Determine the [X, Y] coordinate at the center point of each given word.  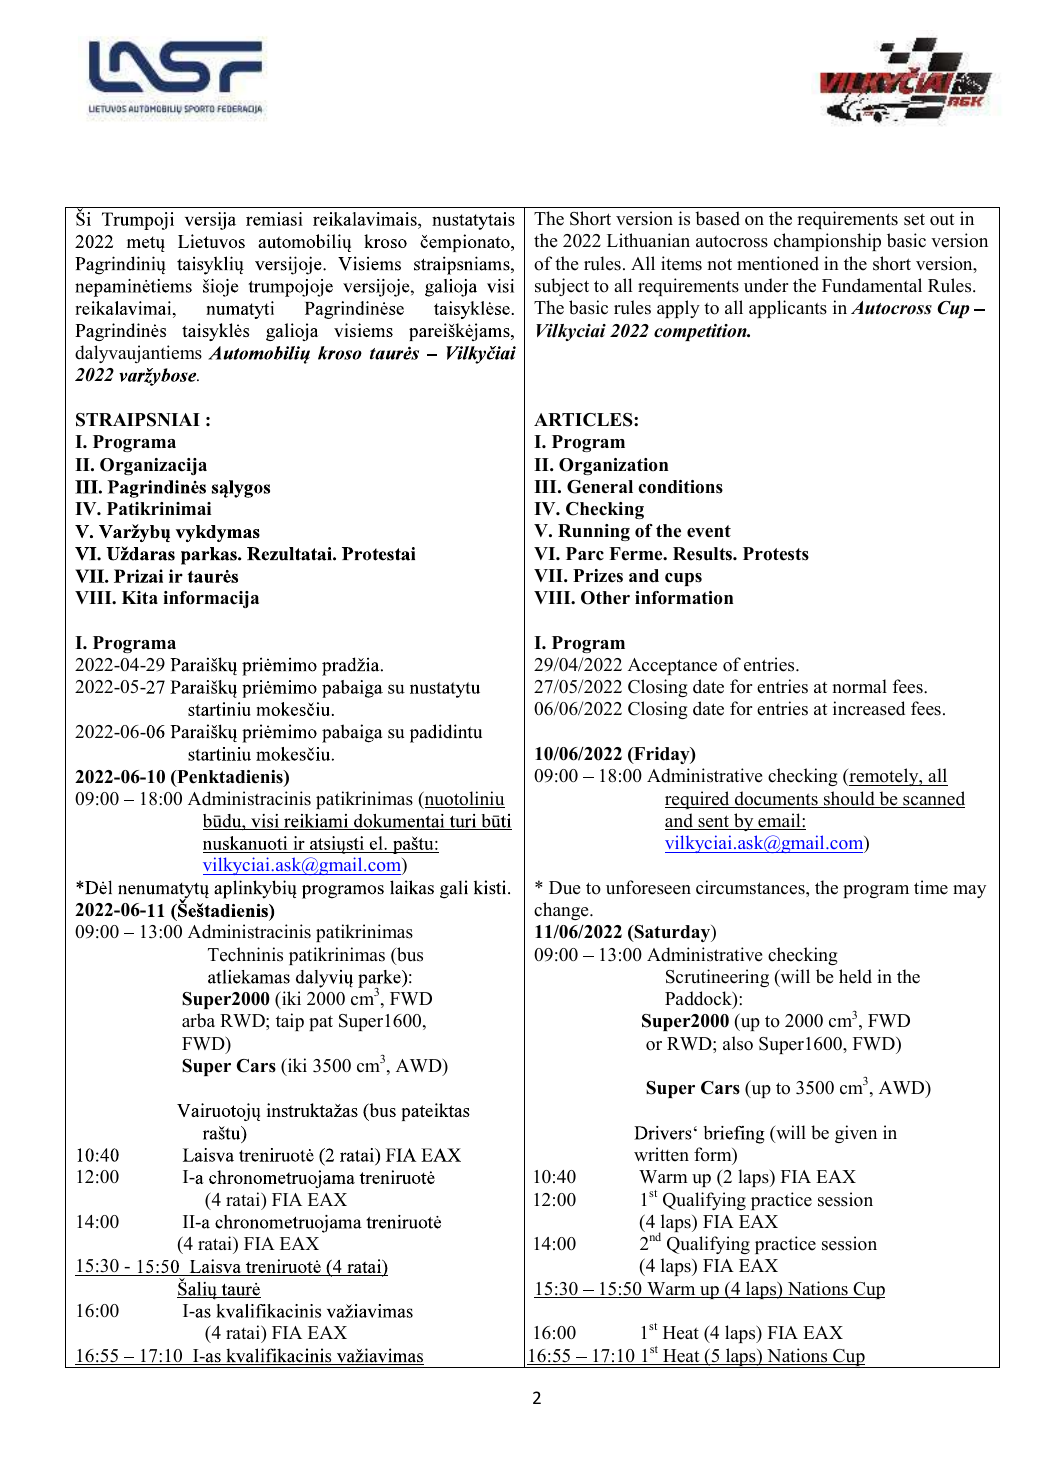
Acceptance [672, 666]
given [856, 1134]
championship [827, 242]
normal [859, 686]
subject [562, 287]
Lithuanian [648, 240]
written [661, 1154]
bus [409, 954]
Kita [140, 597]
